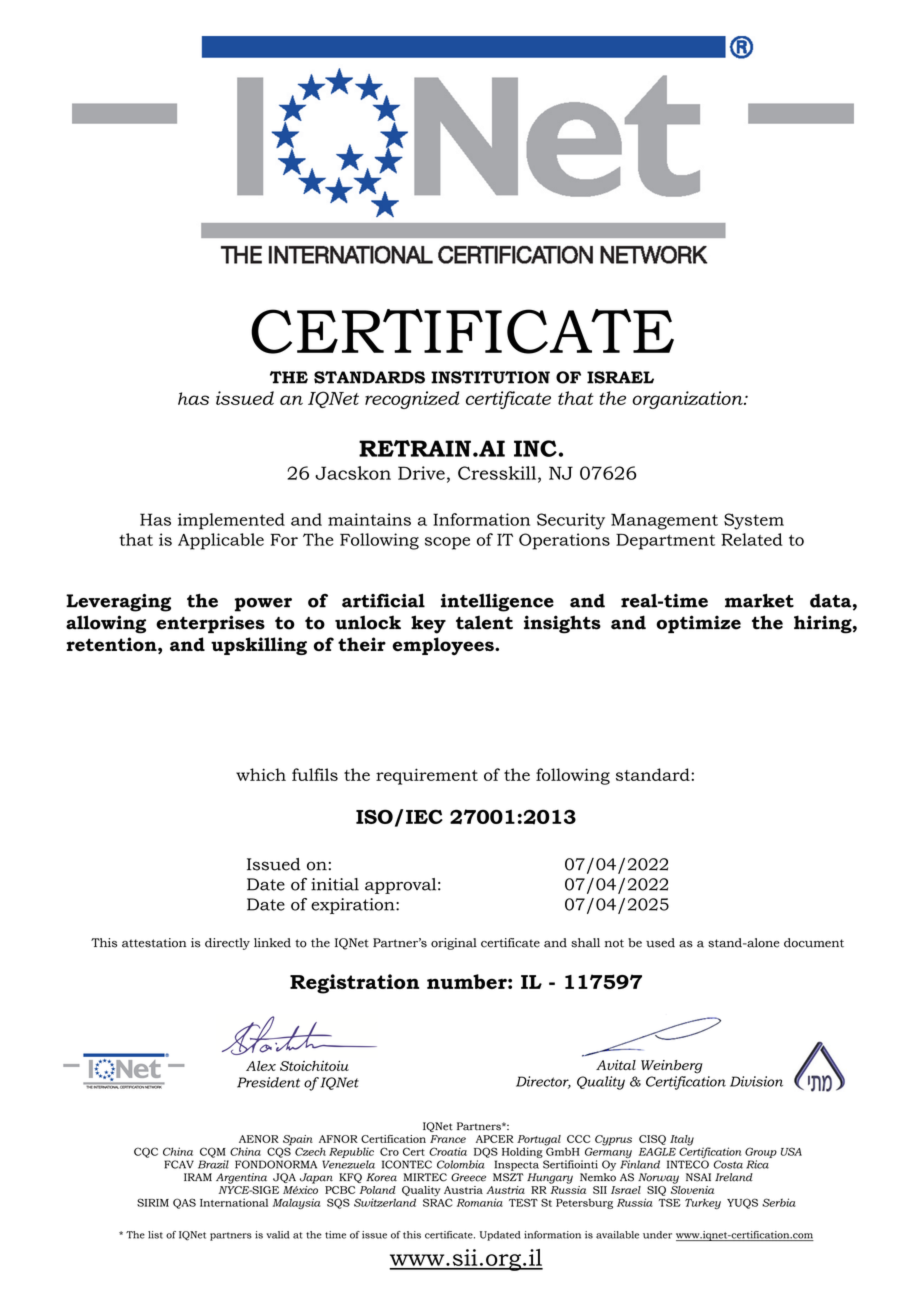  What do you see at coordinates (752, 539) in the screenshot?
I see `Related` at bounding box center [752, 539].
